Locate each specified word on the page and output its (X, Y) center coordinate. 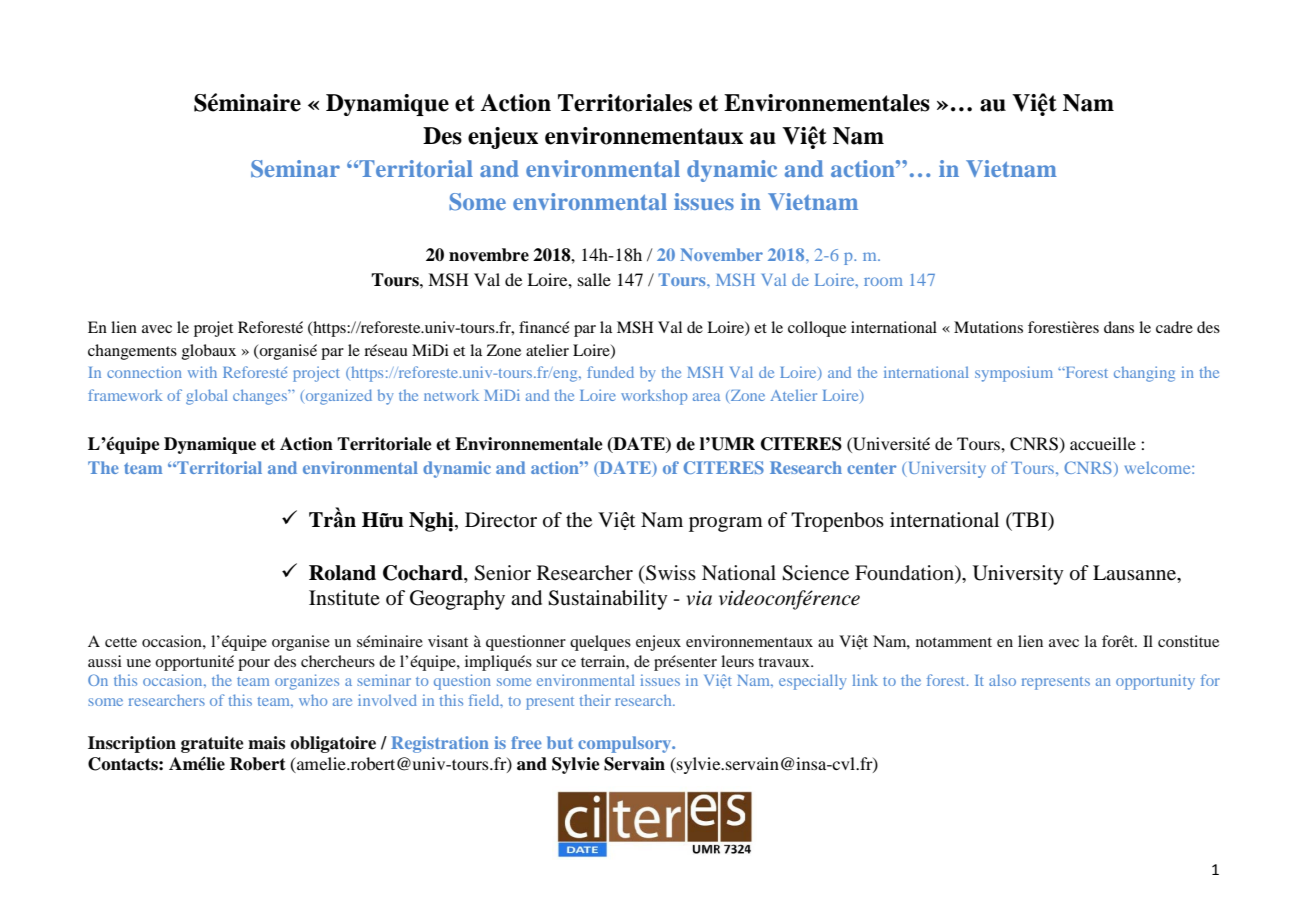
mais (266, 743)
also (1002, 680)
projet (213, 329)
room (883, 281)
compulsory (626, 744)
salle (594, 279)
